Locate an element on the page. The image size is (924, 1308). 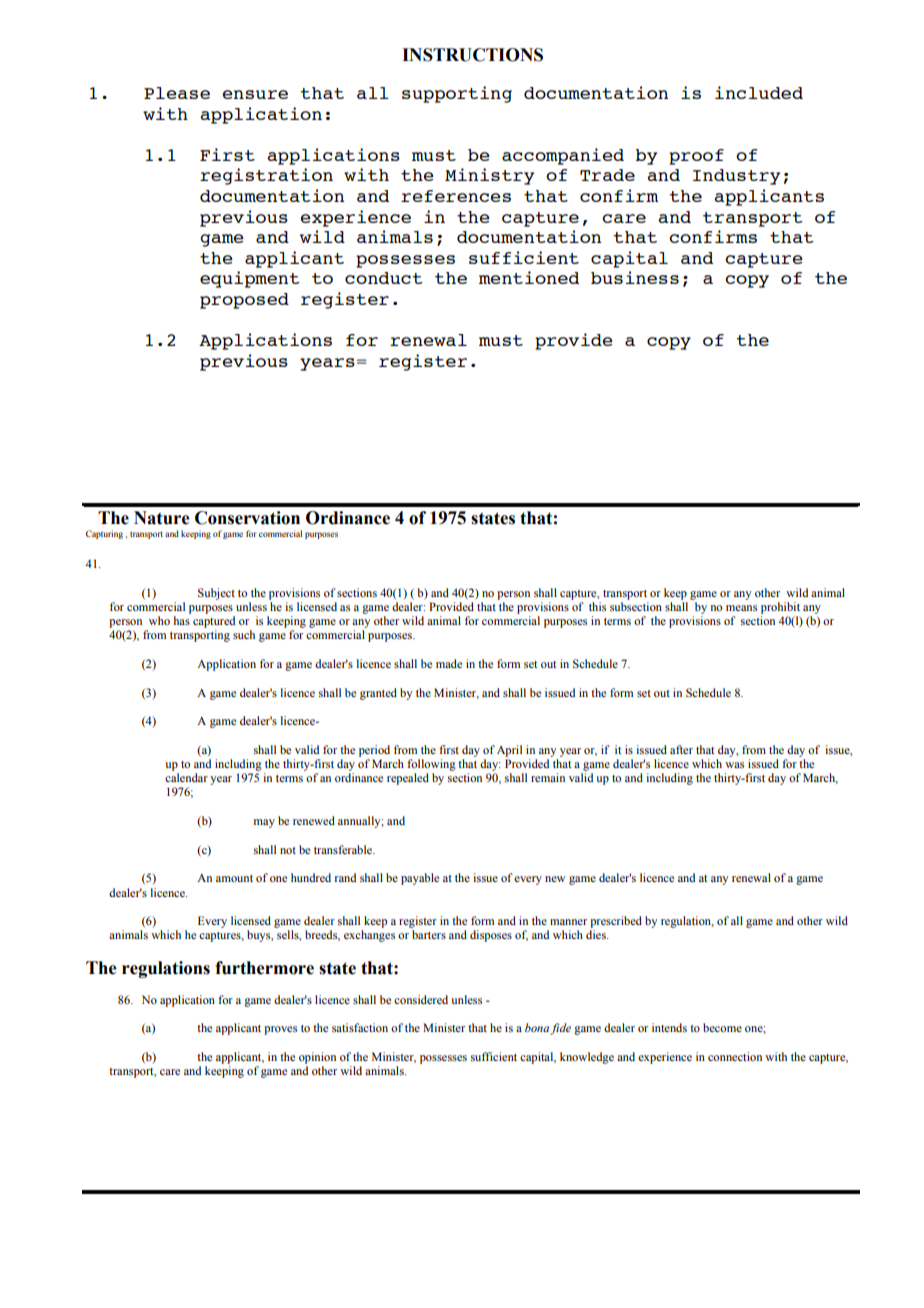
supporting is located at coordinates (457, 94).
